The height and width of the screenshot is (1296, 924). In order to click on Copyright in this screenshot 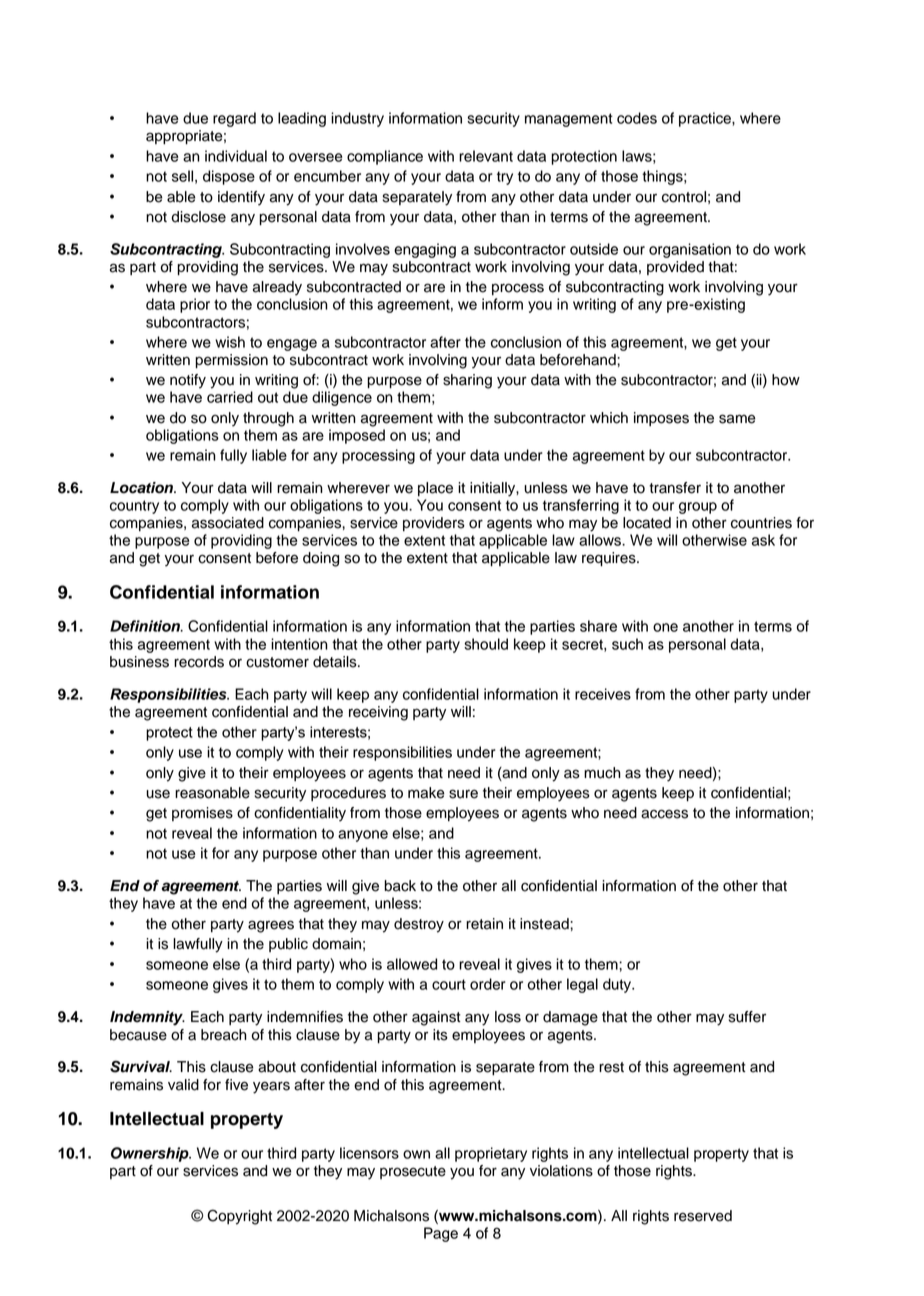, I will do `click(239, 1217)`.
